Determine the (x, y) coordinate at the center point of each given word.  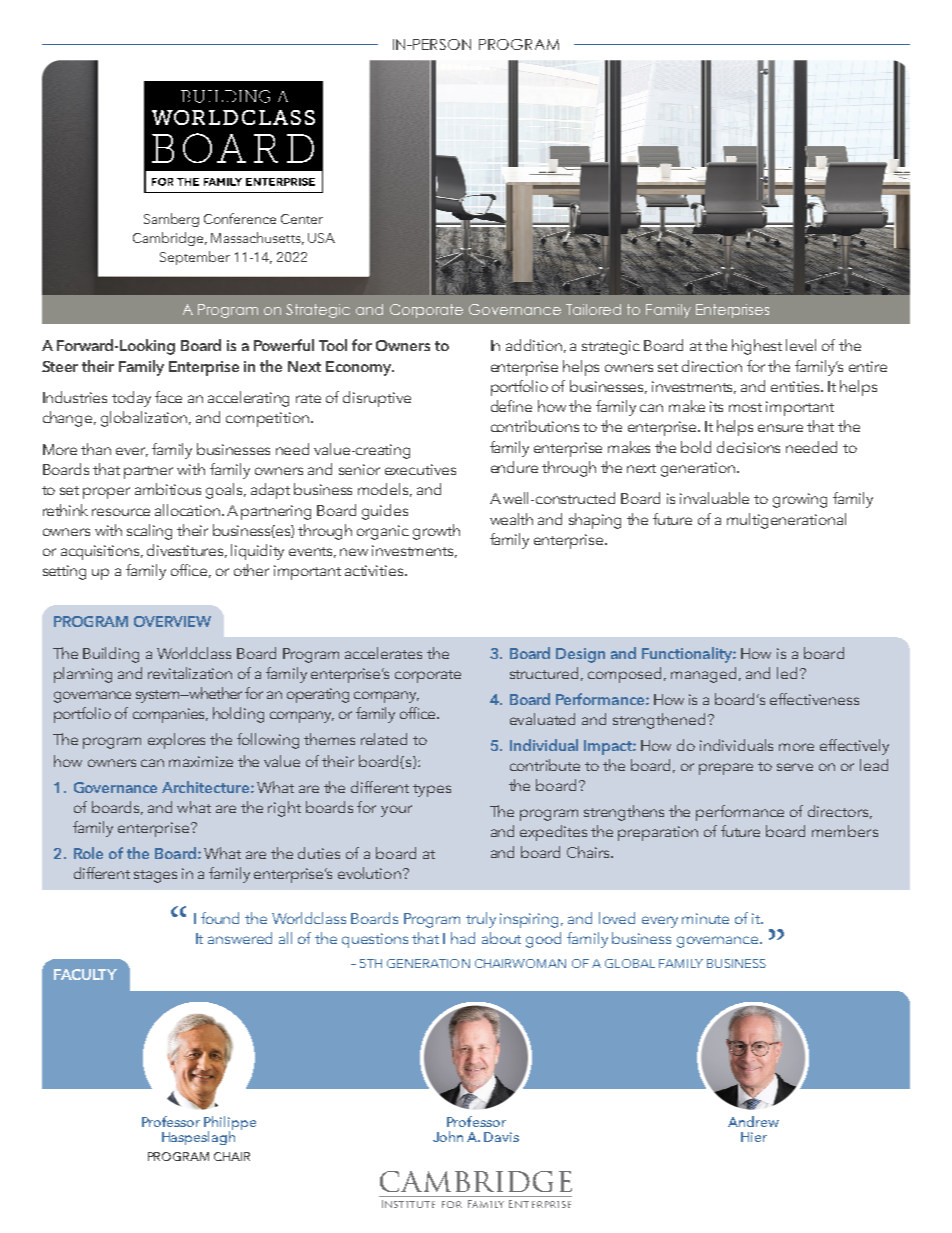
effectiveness (814, 699)
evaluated (542, 719)
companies (170, 715)
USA (321, 238)
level (801, 345)
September (195, 258)
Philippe (230, 1124)
